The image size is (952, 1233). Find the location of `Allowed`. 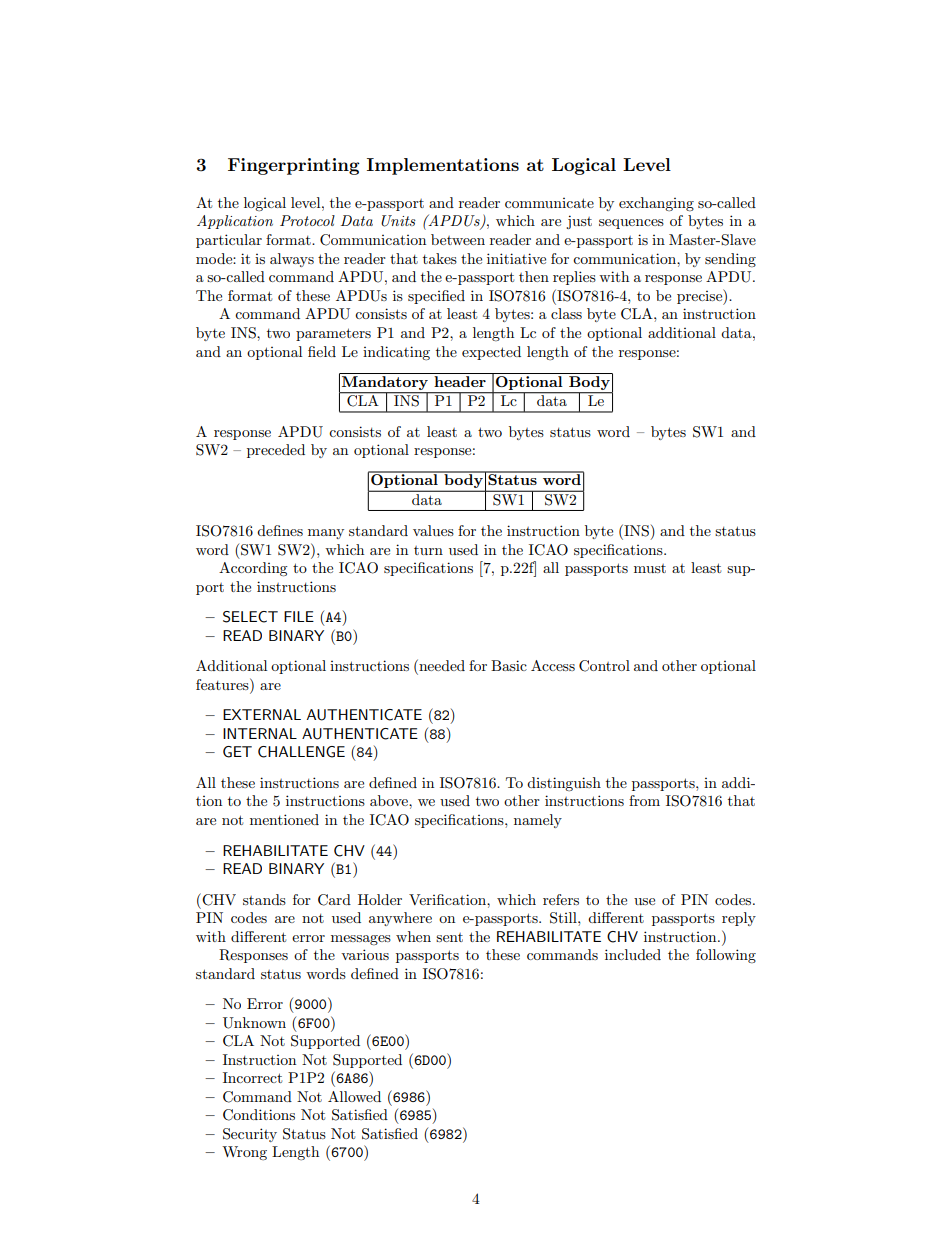

Allowed is located at coordinates (354, 1096).
